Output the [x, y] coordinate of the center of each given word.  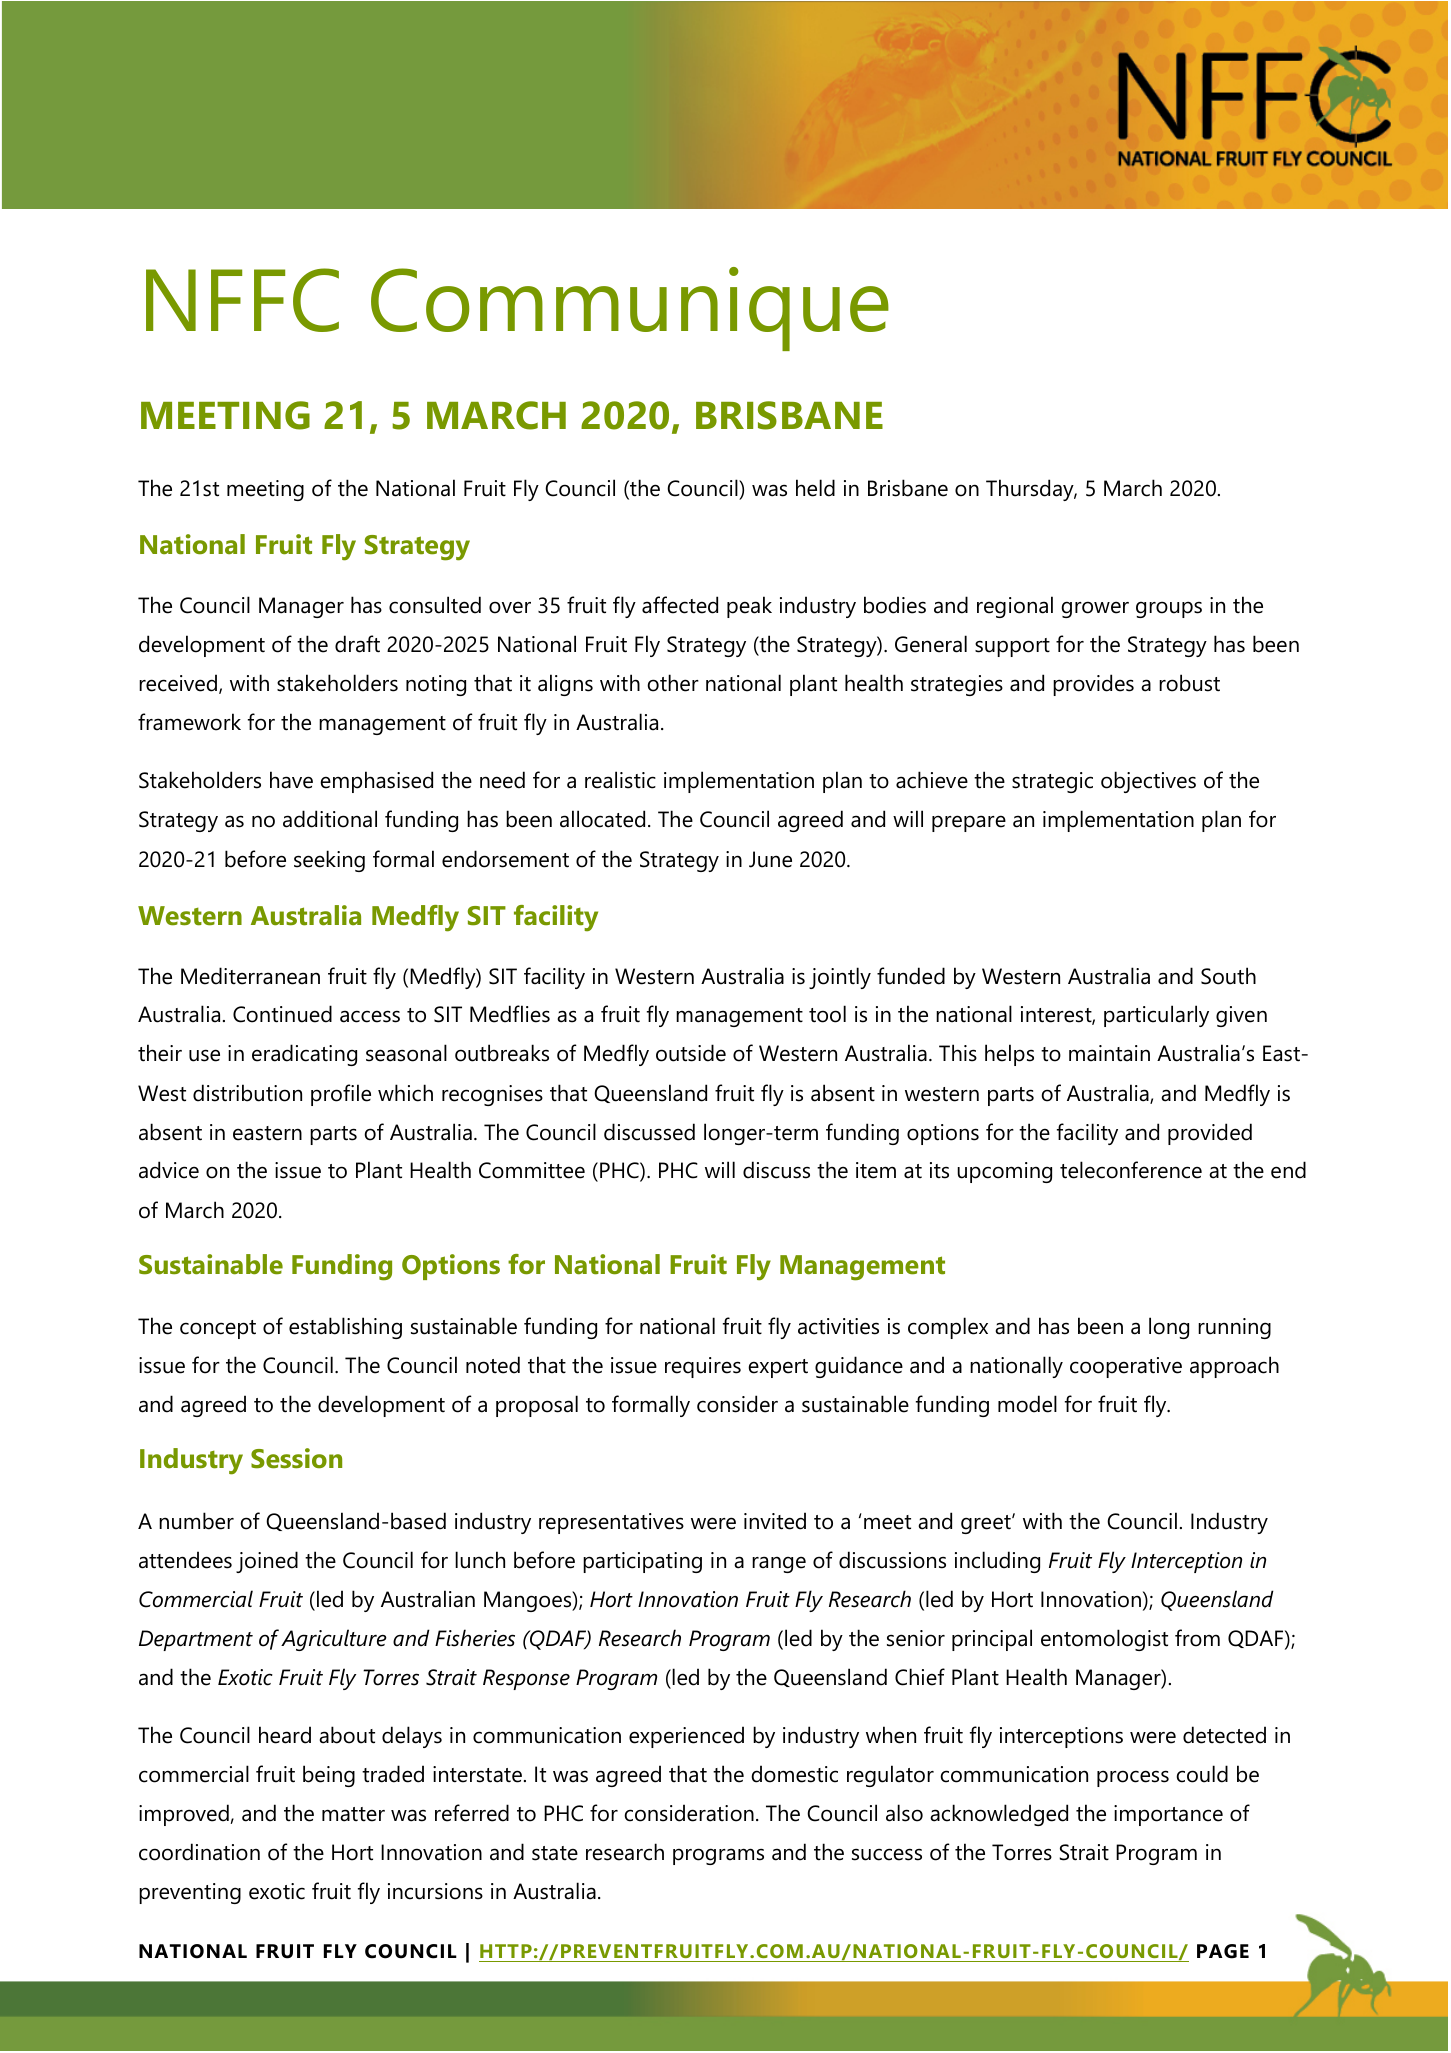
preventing [190, 1893]
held [815, 488]
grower [1095, 609]
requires [703, 1367]
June [770, 859]
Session [296, 1458]
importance [1168, 1815]
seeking [329, 861]
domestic [794, 1774]
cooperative [1126, 1367]
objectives [1148, 782]
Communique [630, 309]
